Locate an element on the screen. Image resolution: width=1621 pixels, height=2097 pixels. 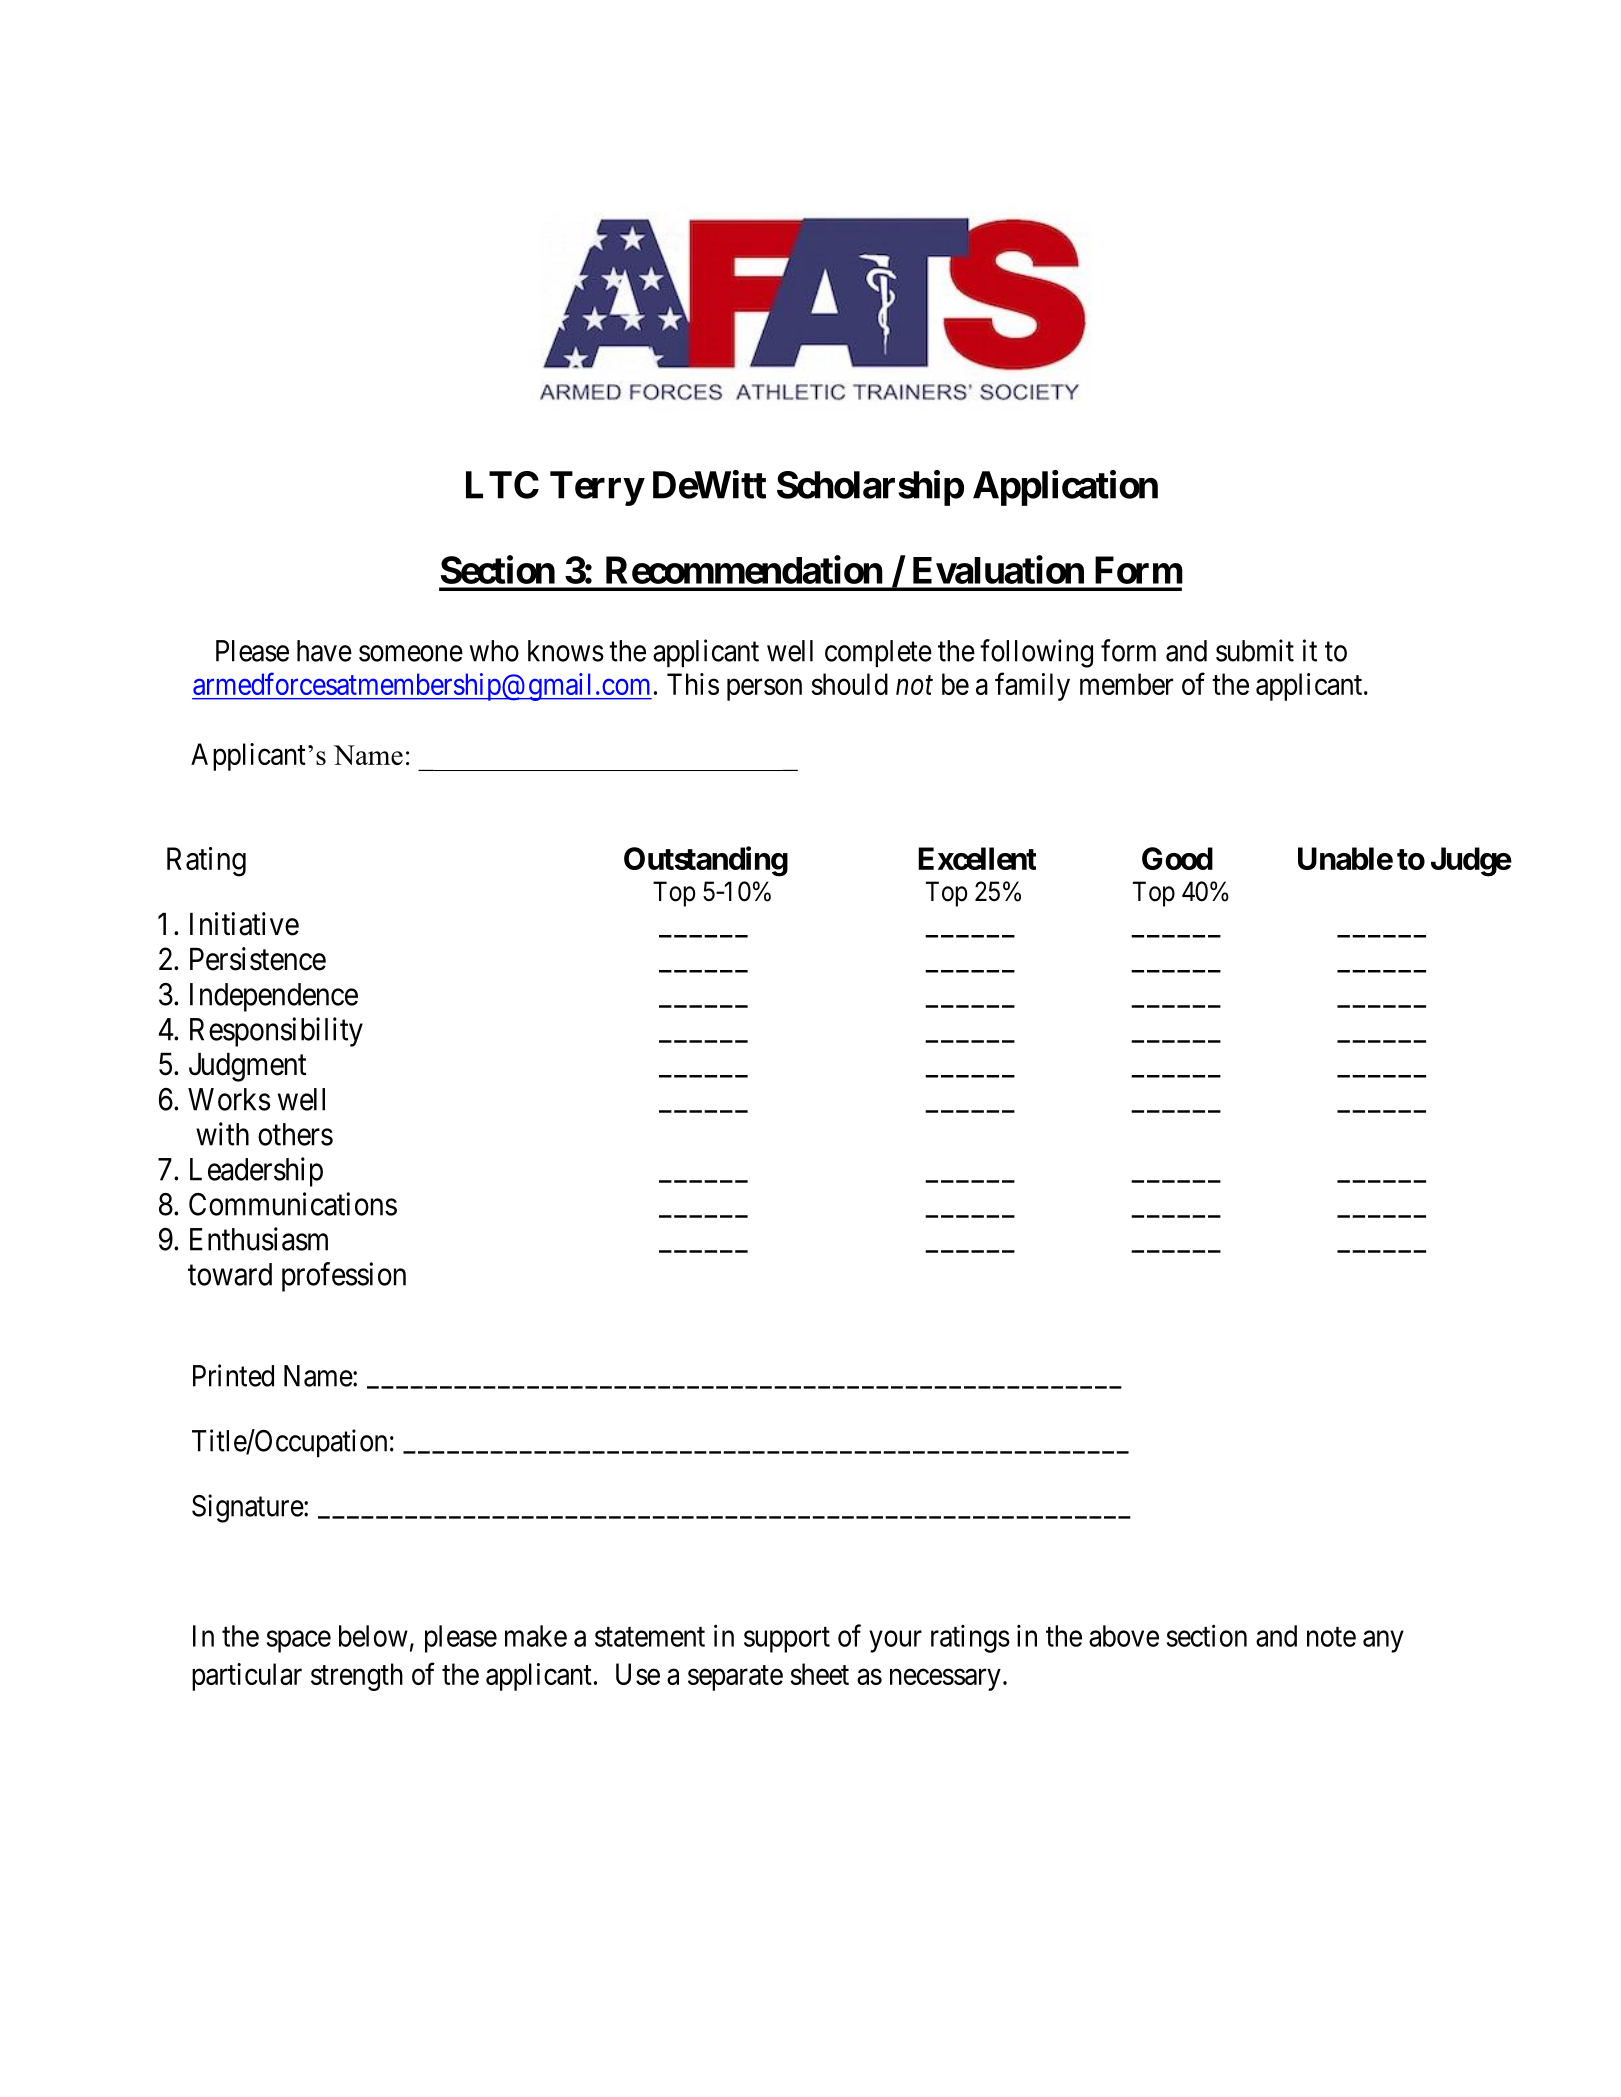
Application is located at coordinates (1065, 488).
